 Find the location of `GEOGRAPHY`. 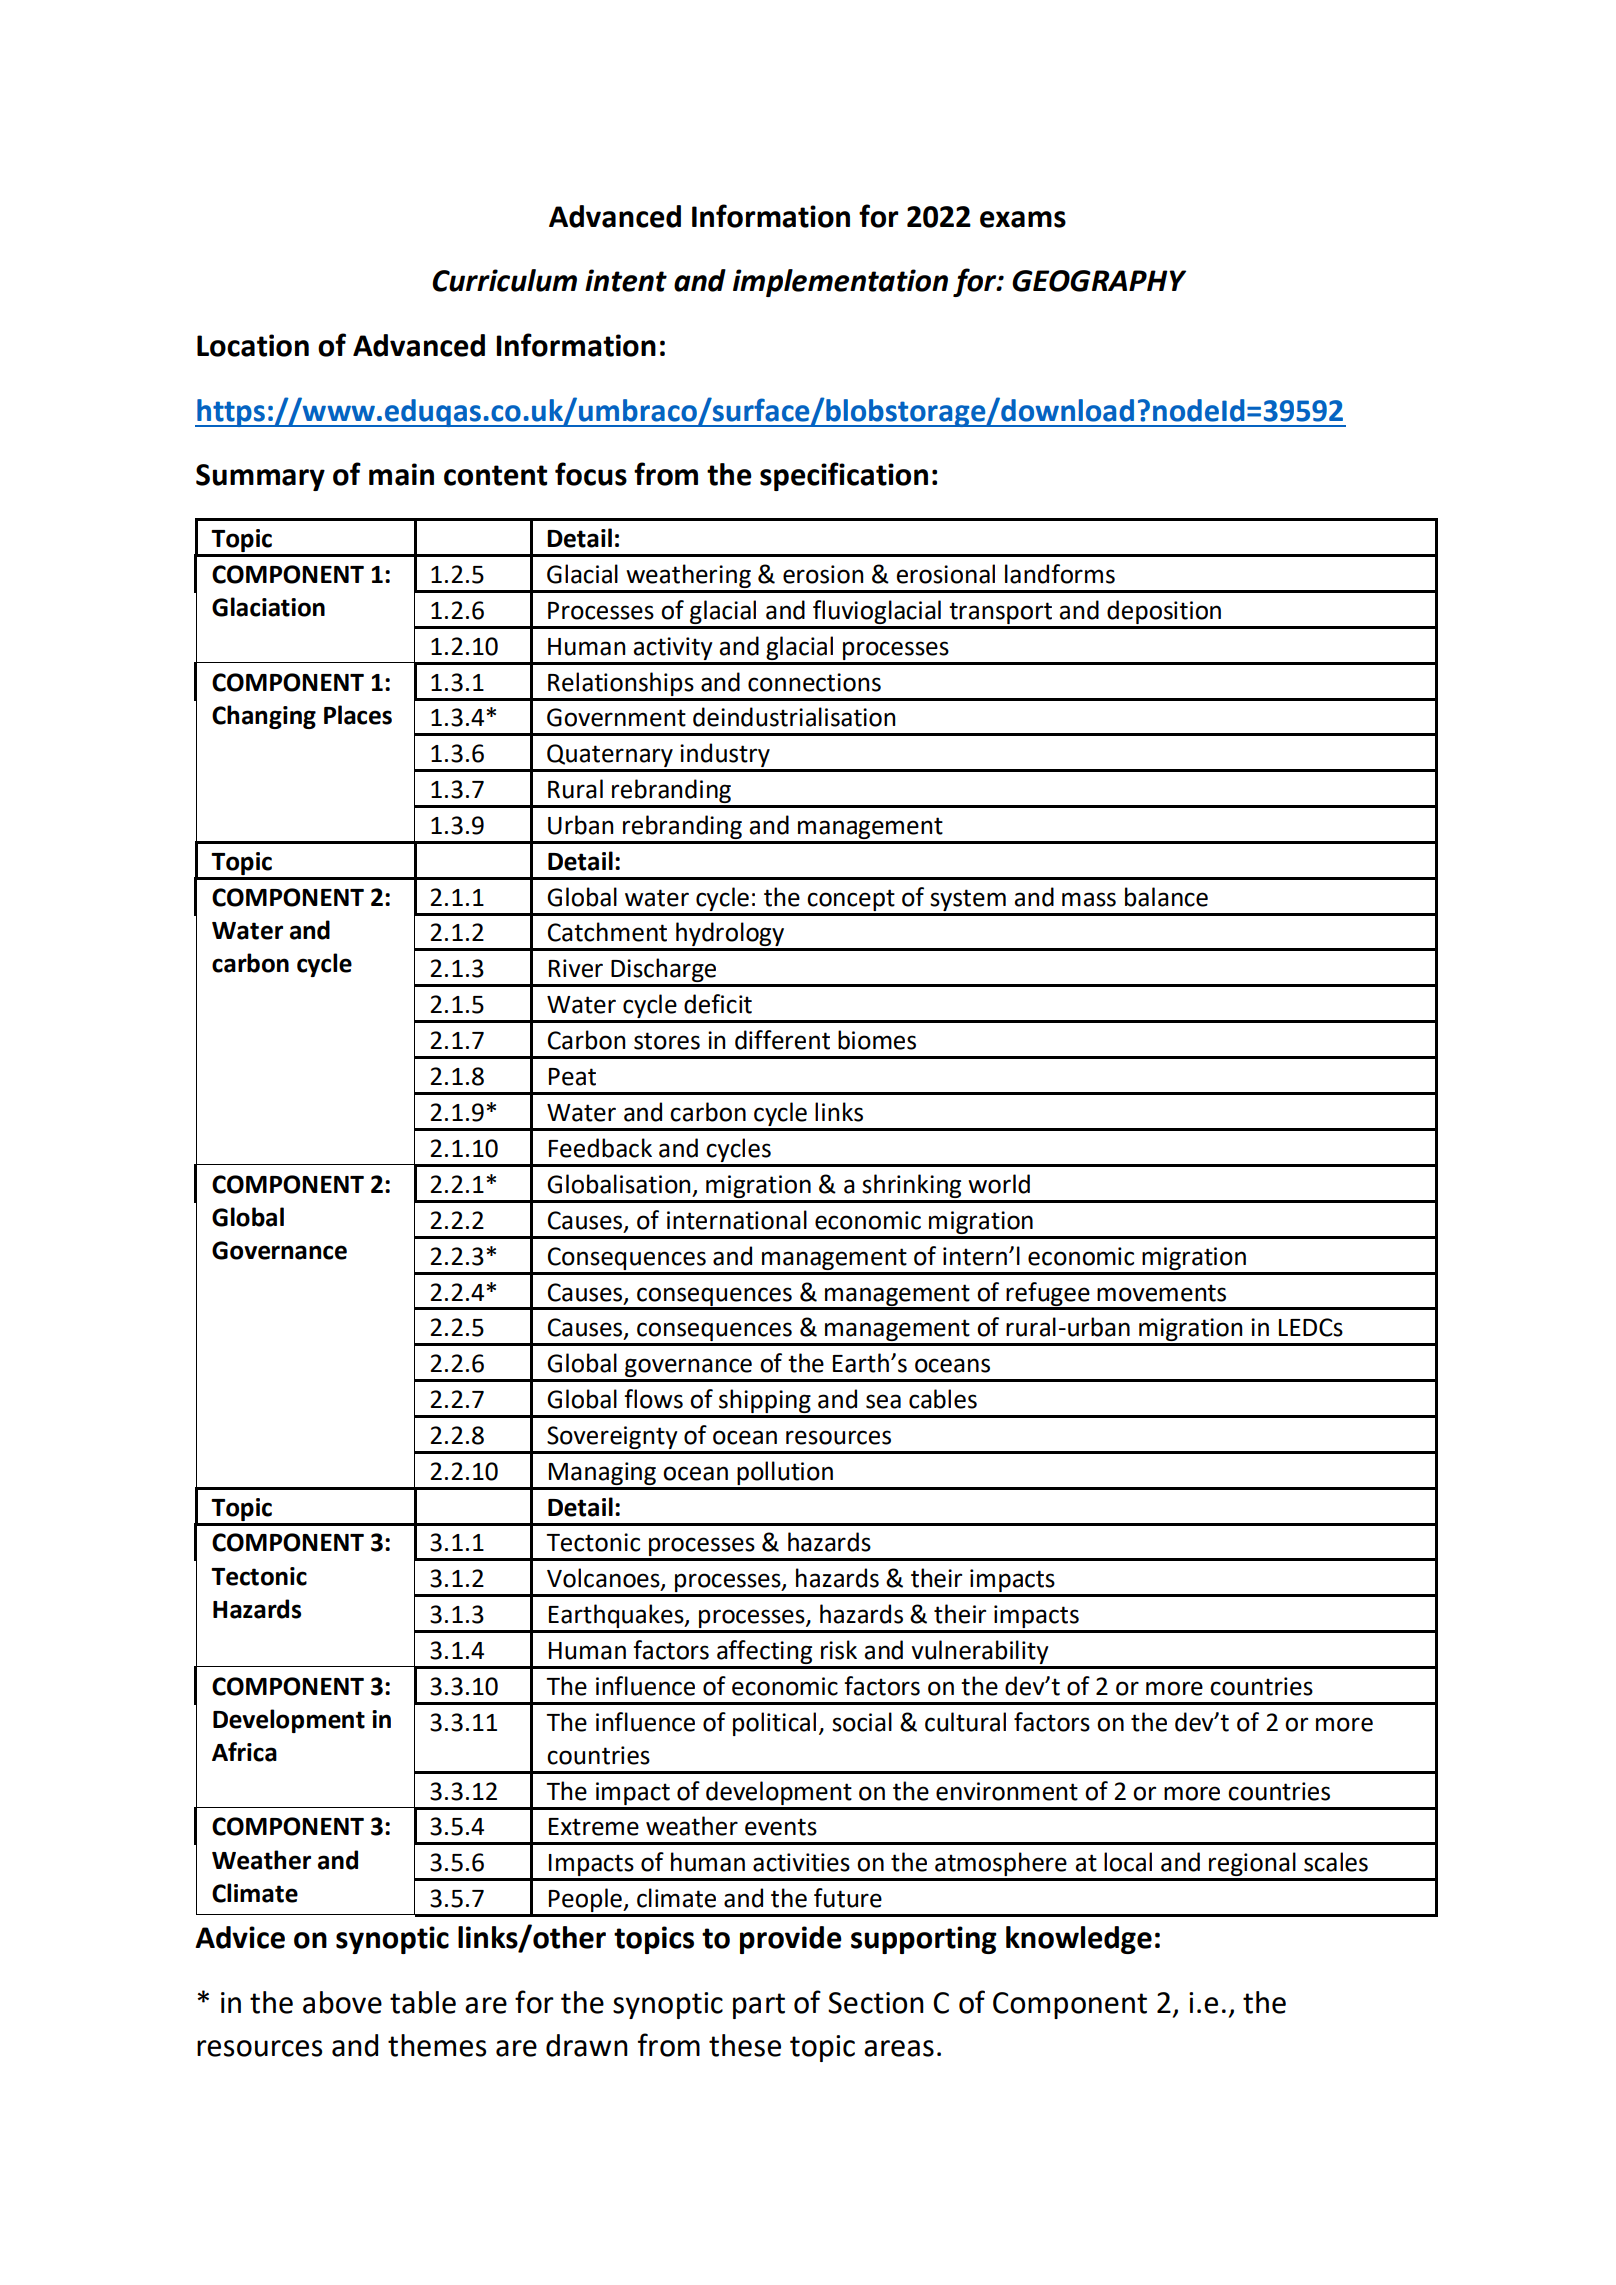

GEOGRAPHY is located at coordinates (1099, 281).
